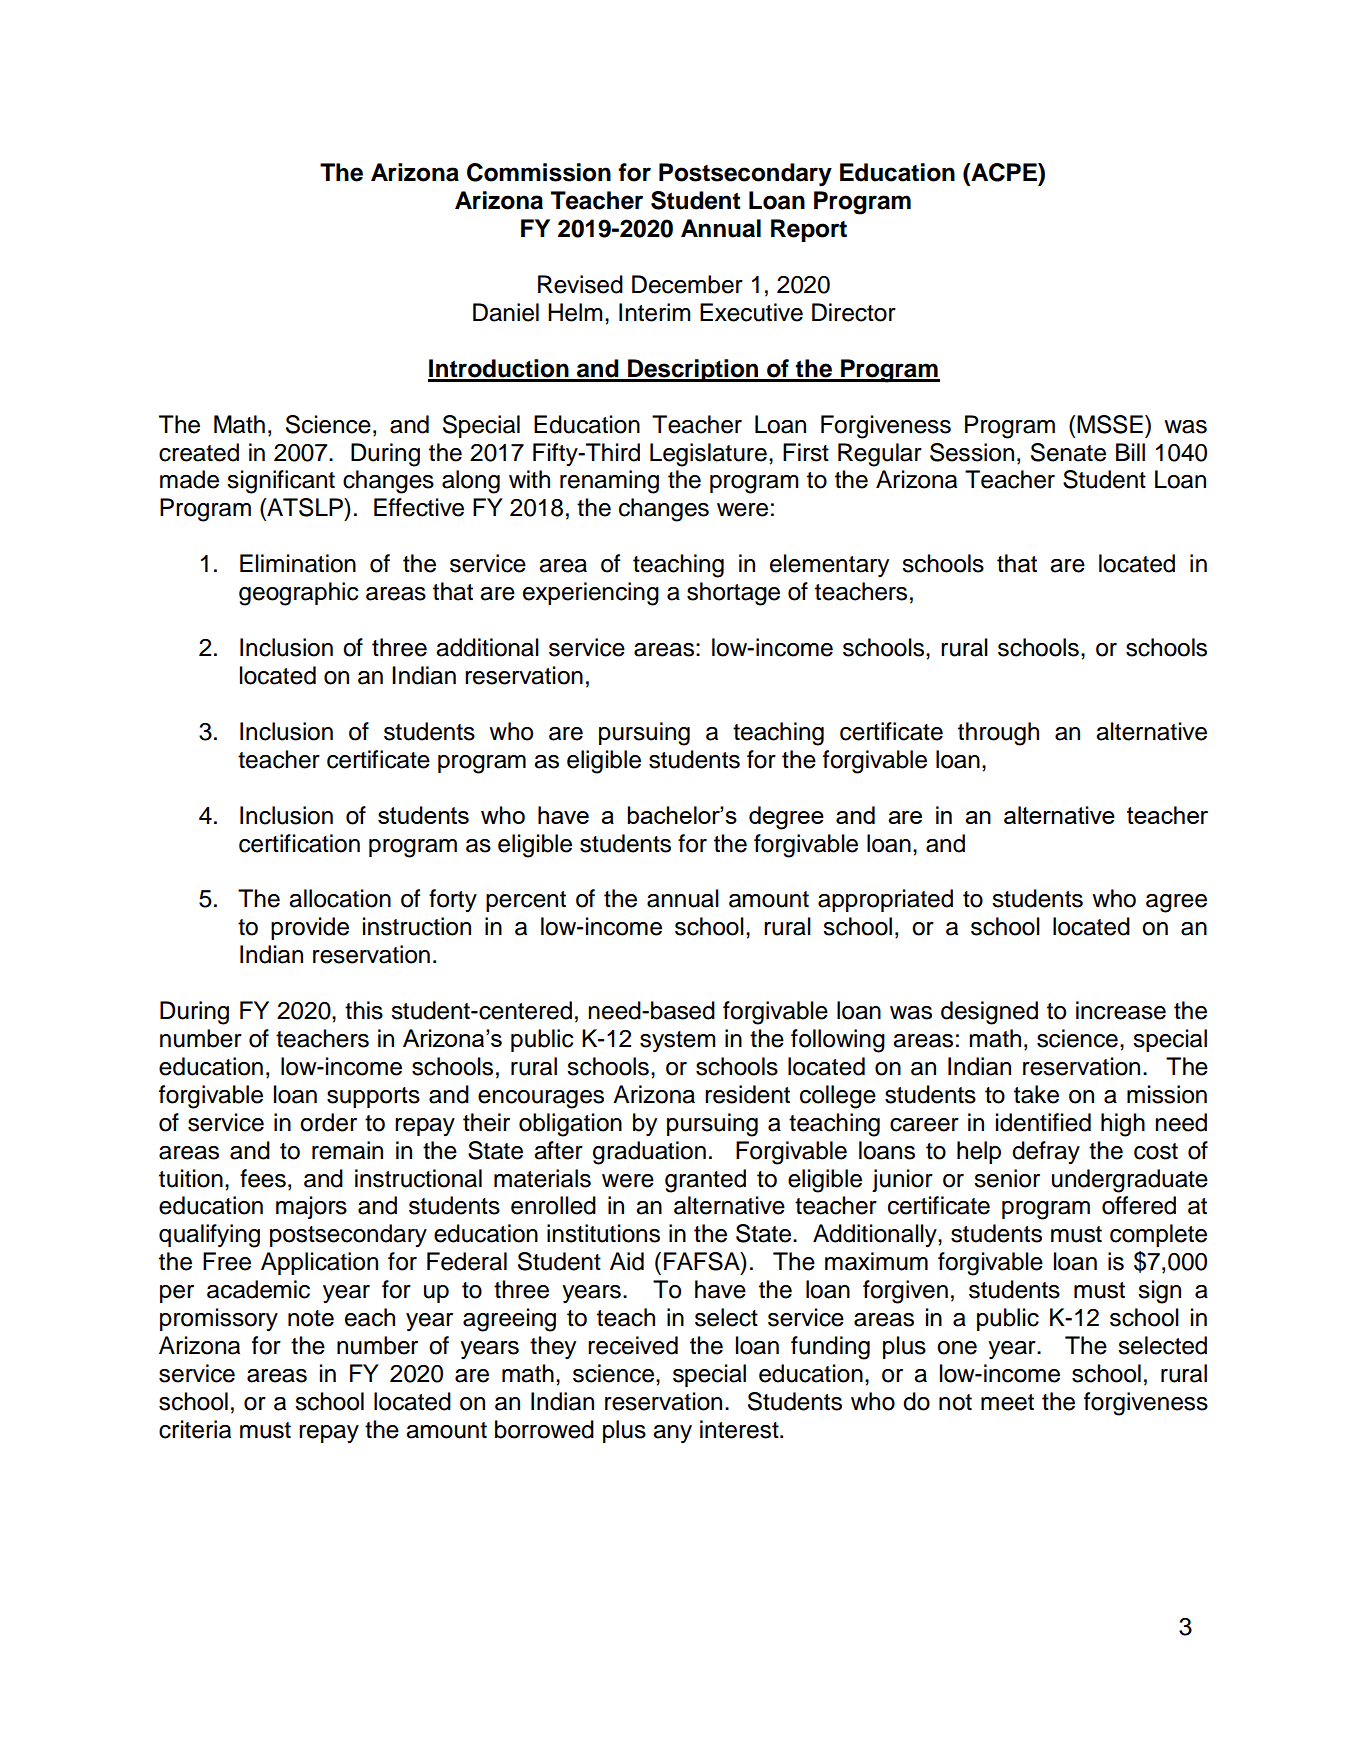 The width and height of the screenshot is (1351, 1748). Describe the element at coordinates (506, 312) in the screenshot. I see `Daniel` at that location.
